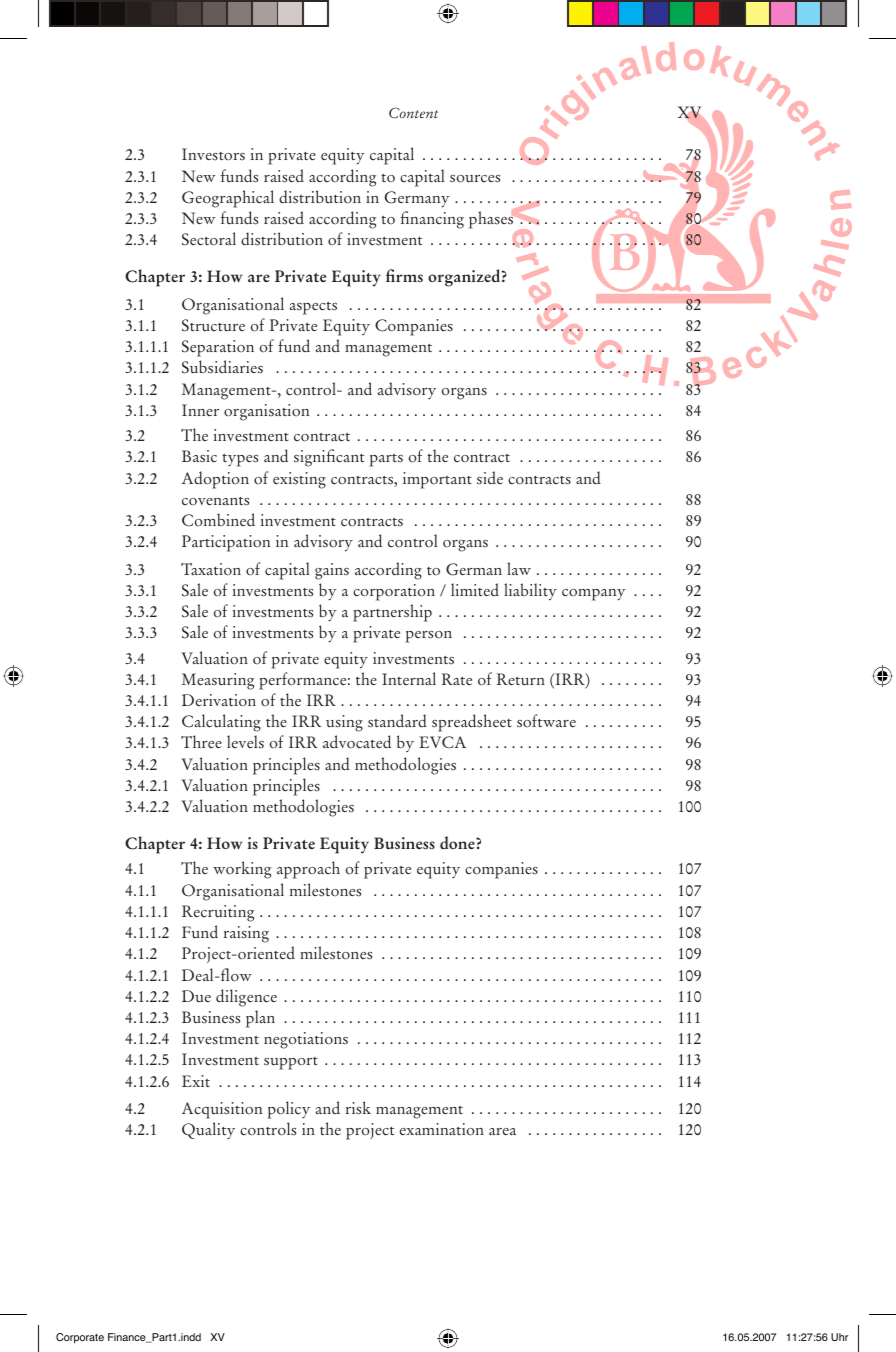 The width and height of the screenshot is (896, 1352). What do you see at coordinates (245, 742) in the screenshot?
I see `levels` at bounding box center [245, 742].
